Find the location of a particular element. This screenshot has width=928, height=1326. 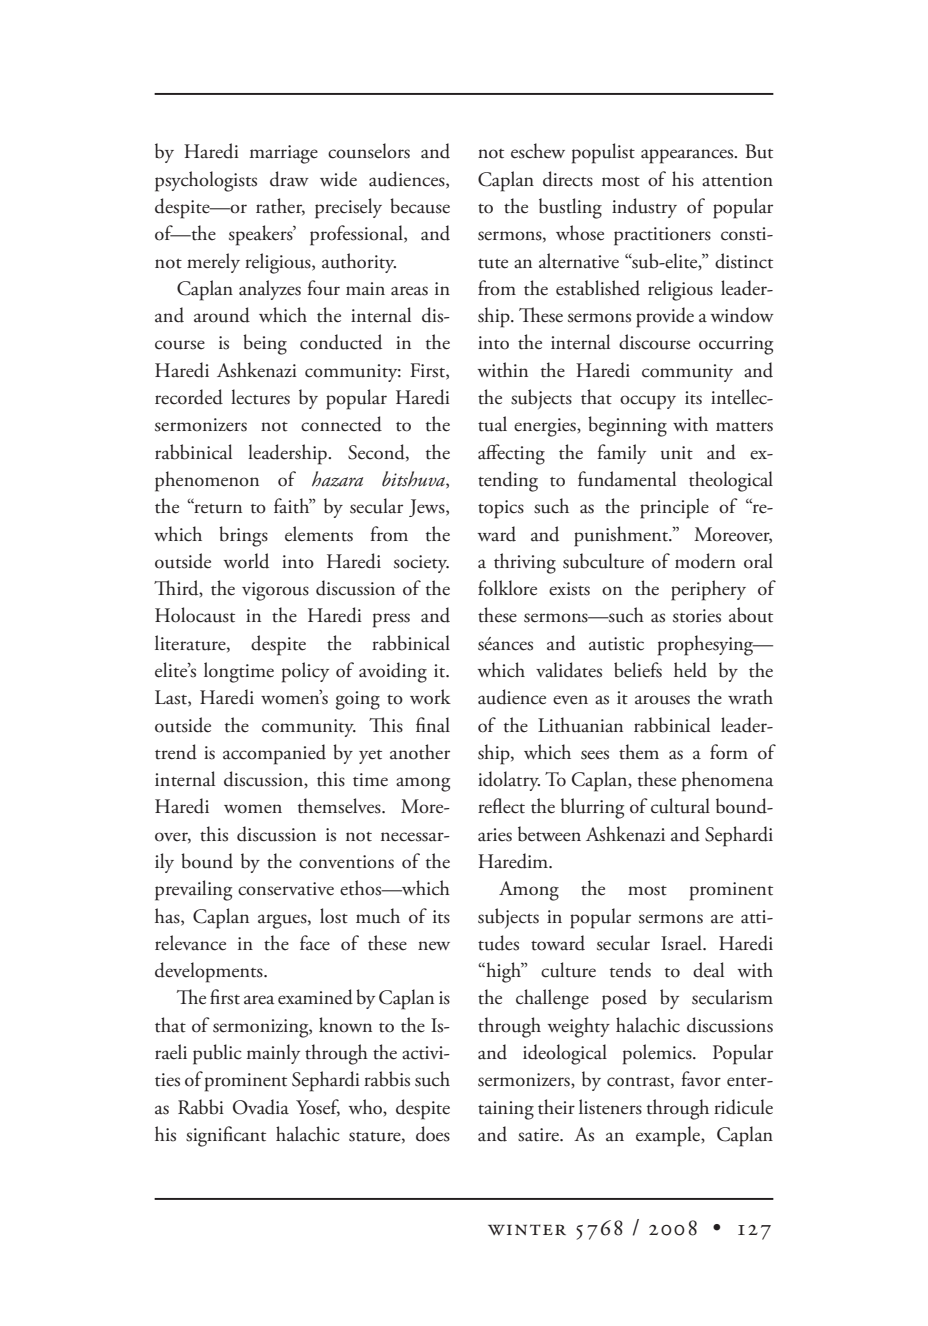

because is located at coordinates (420, 206).
